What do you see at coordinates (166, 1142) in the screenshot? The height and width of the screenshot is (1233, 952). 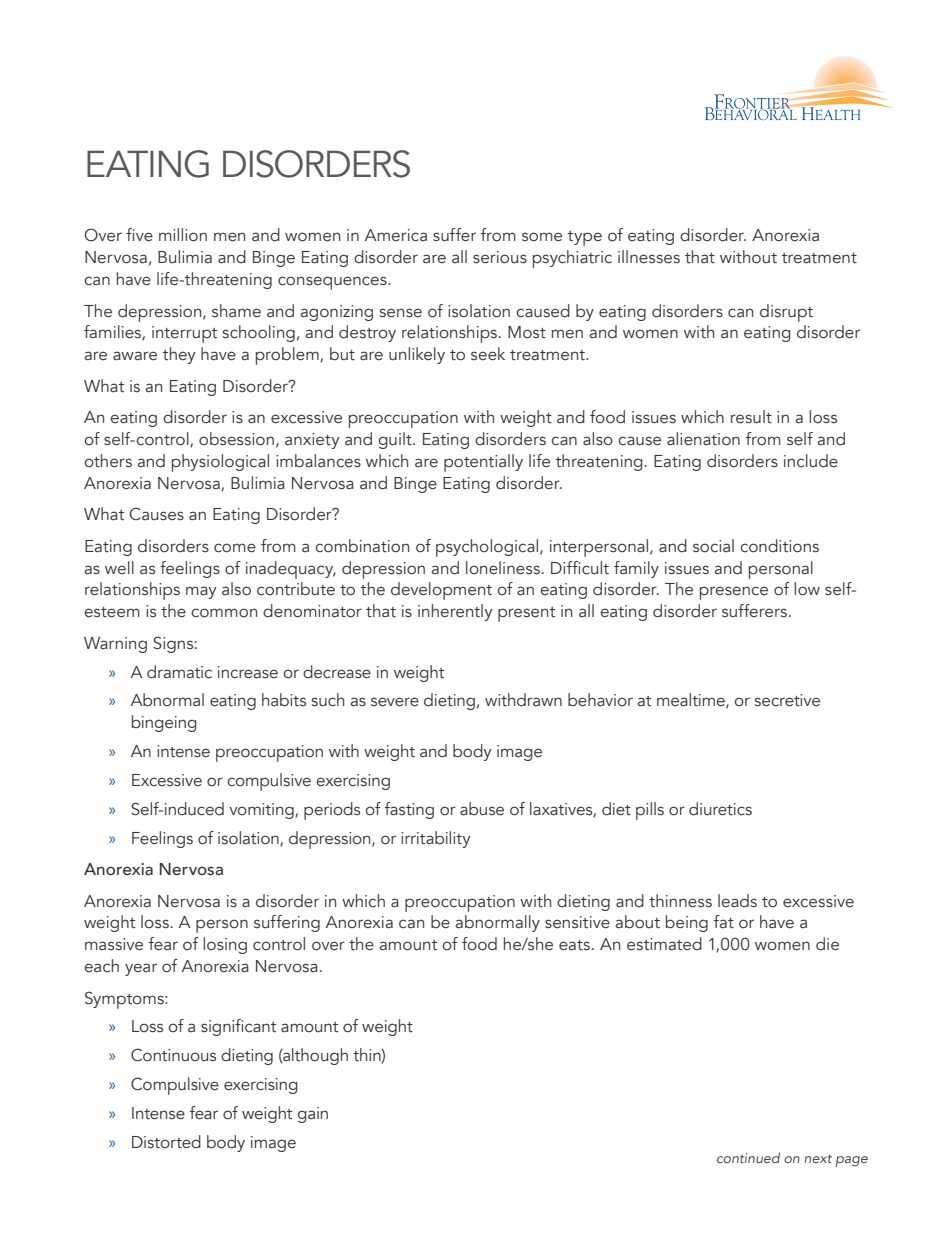 I see `Distorted` at bounding box center [166, 1142].
